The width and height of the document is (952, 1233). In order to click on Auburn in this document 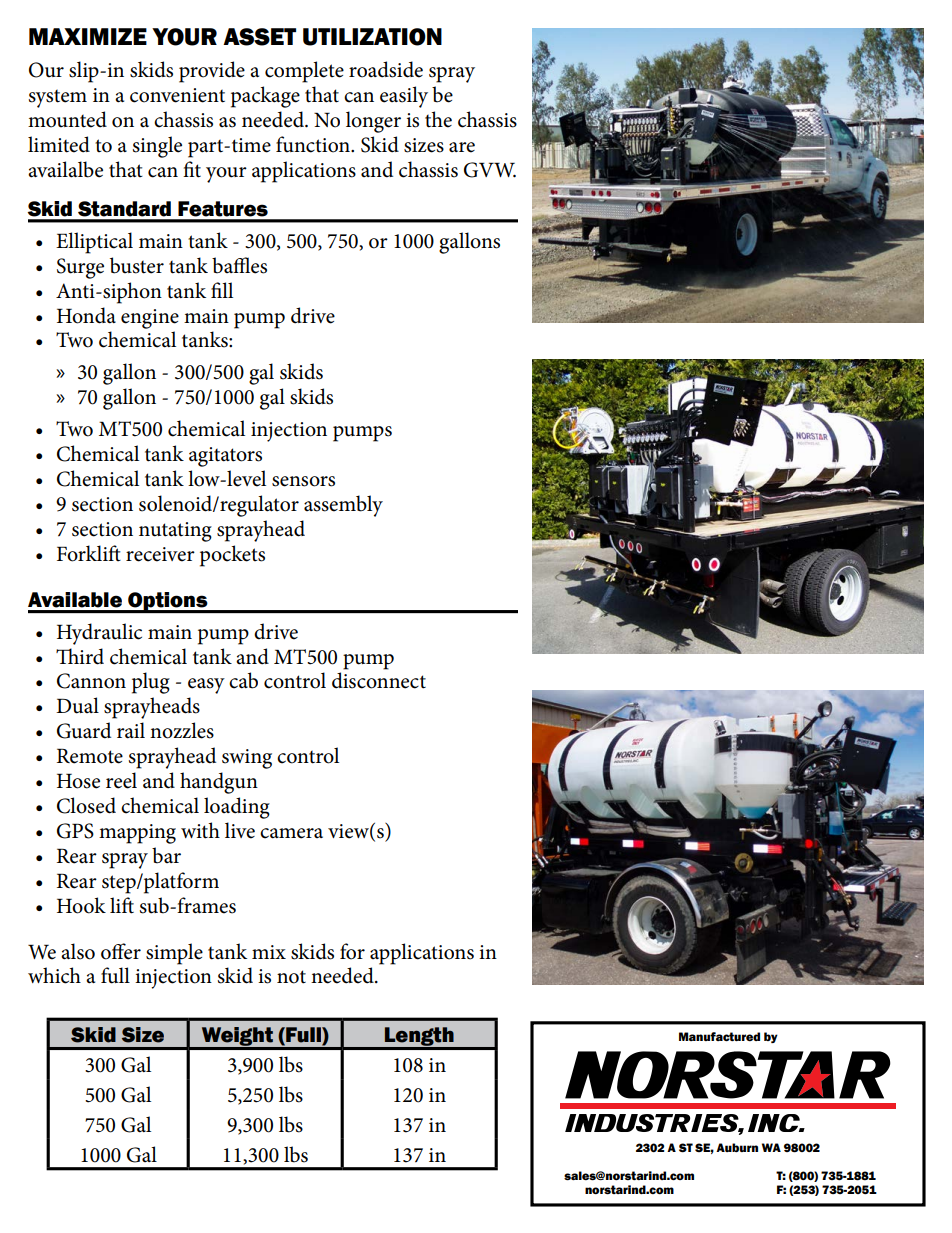, I will do `click(737, 1147)`.
